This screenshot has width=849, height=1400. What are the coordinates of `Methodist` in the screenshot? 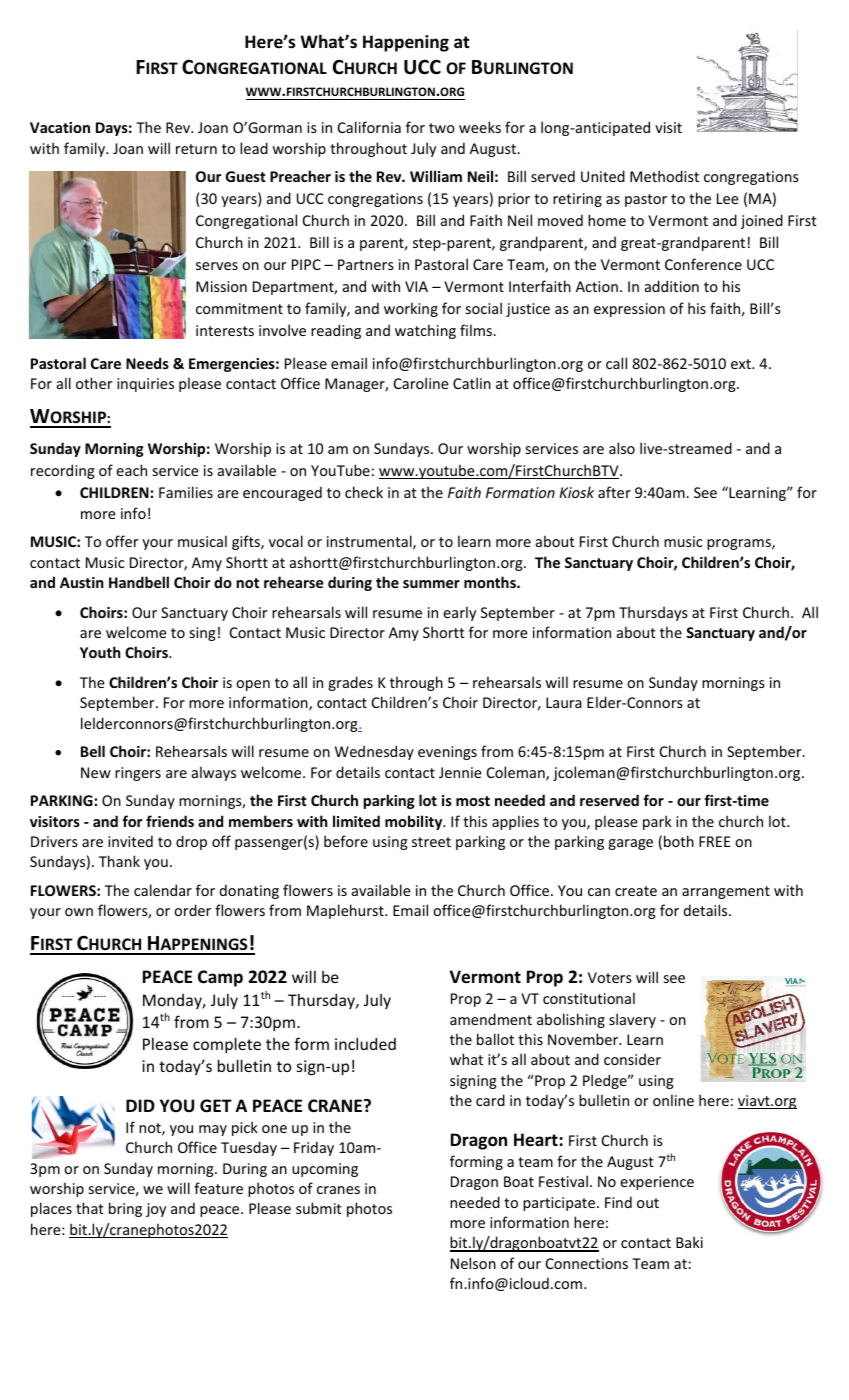 It's located at (664, 176).
